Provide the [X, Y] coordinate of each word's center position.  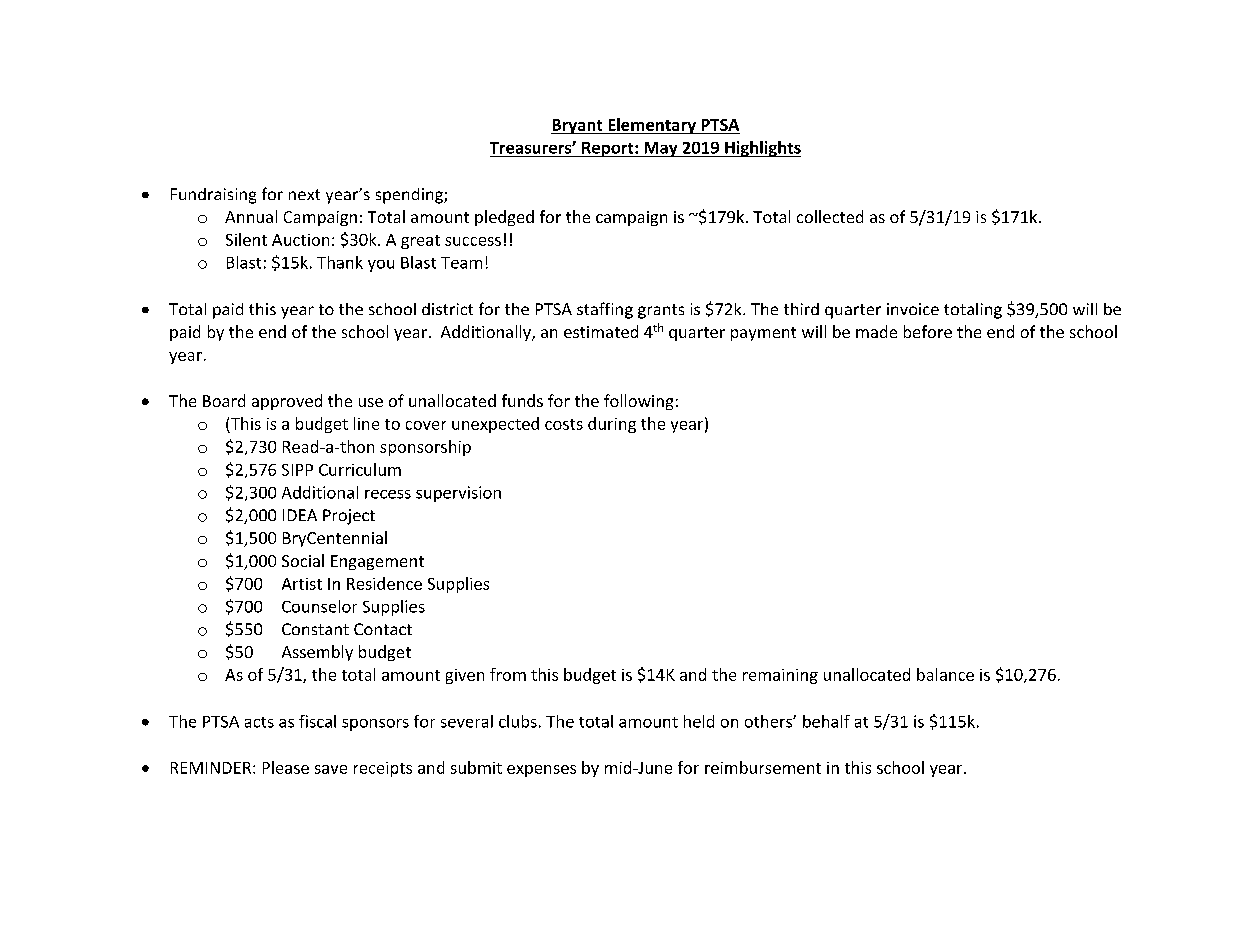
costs [564, 424]
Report [608, 149]
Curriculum [360, 469]
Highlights [762, 149]
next [304, 194]
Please [286, 767]
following [638, 402]
